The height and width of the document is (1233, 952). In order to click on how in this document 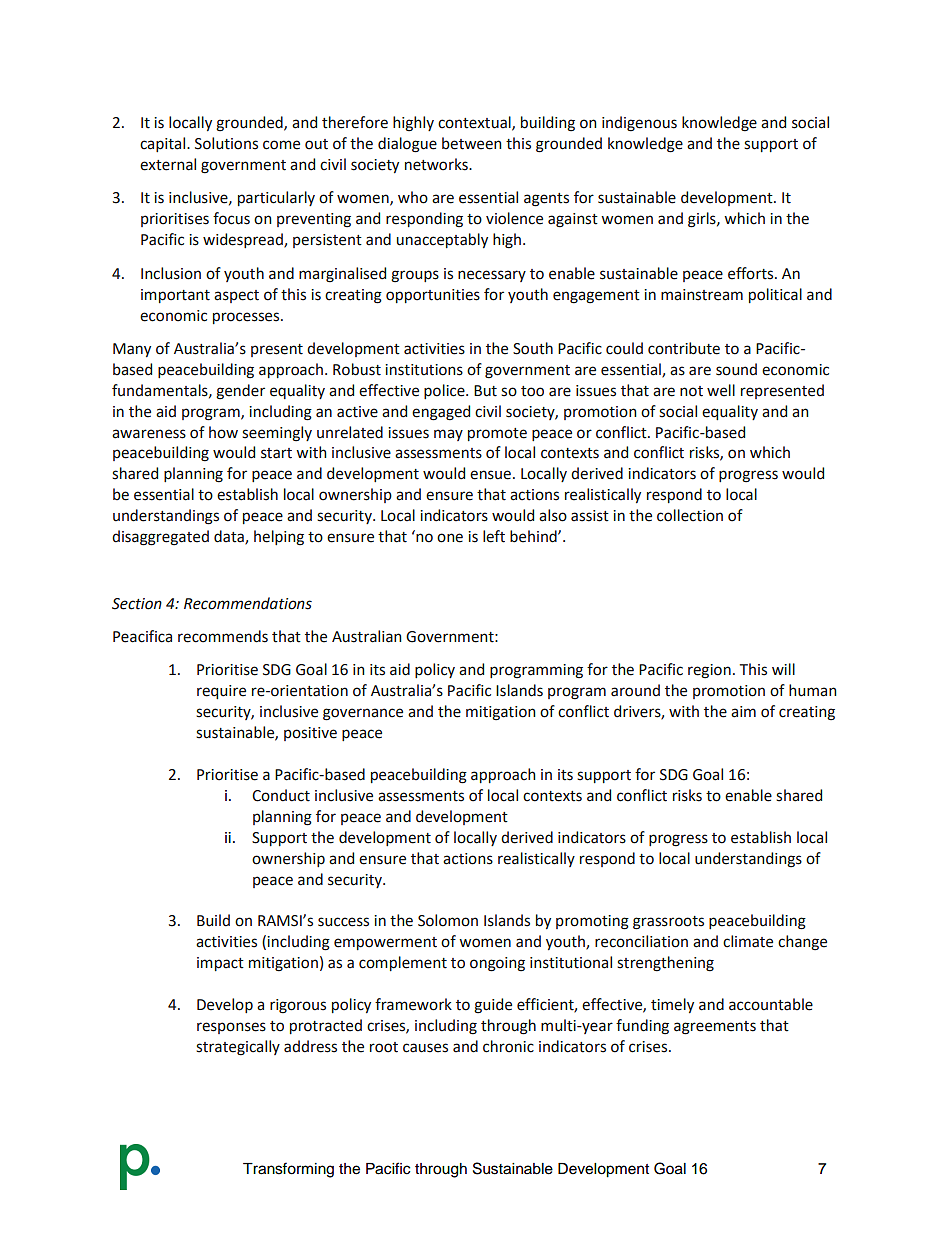, I will do `click(223, 432)`.
